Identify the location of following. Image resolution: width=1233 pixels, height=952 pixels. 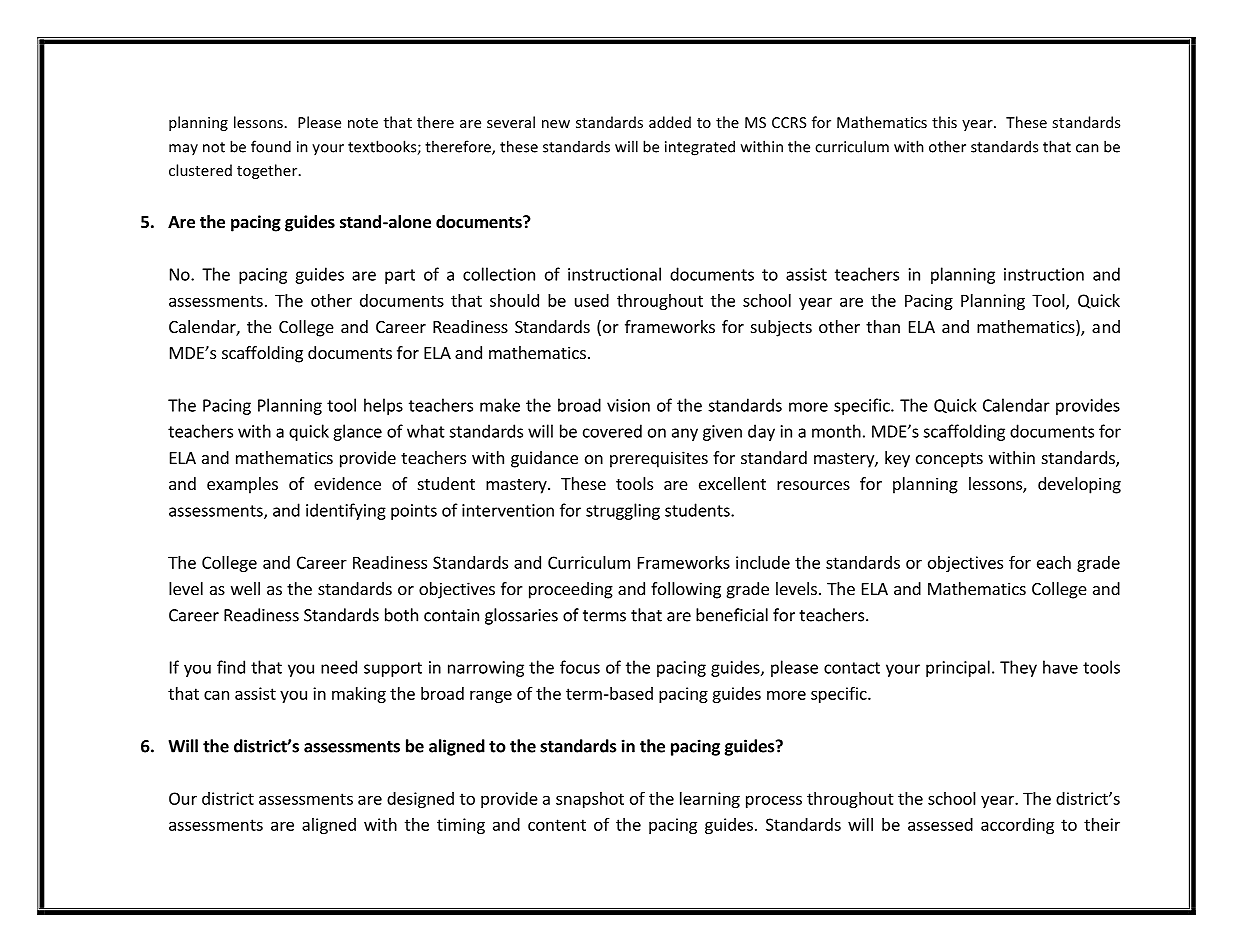
(686, 590).
